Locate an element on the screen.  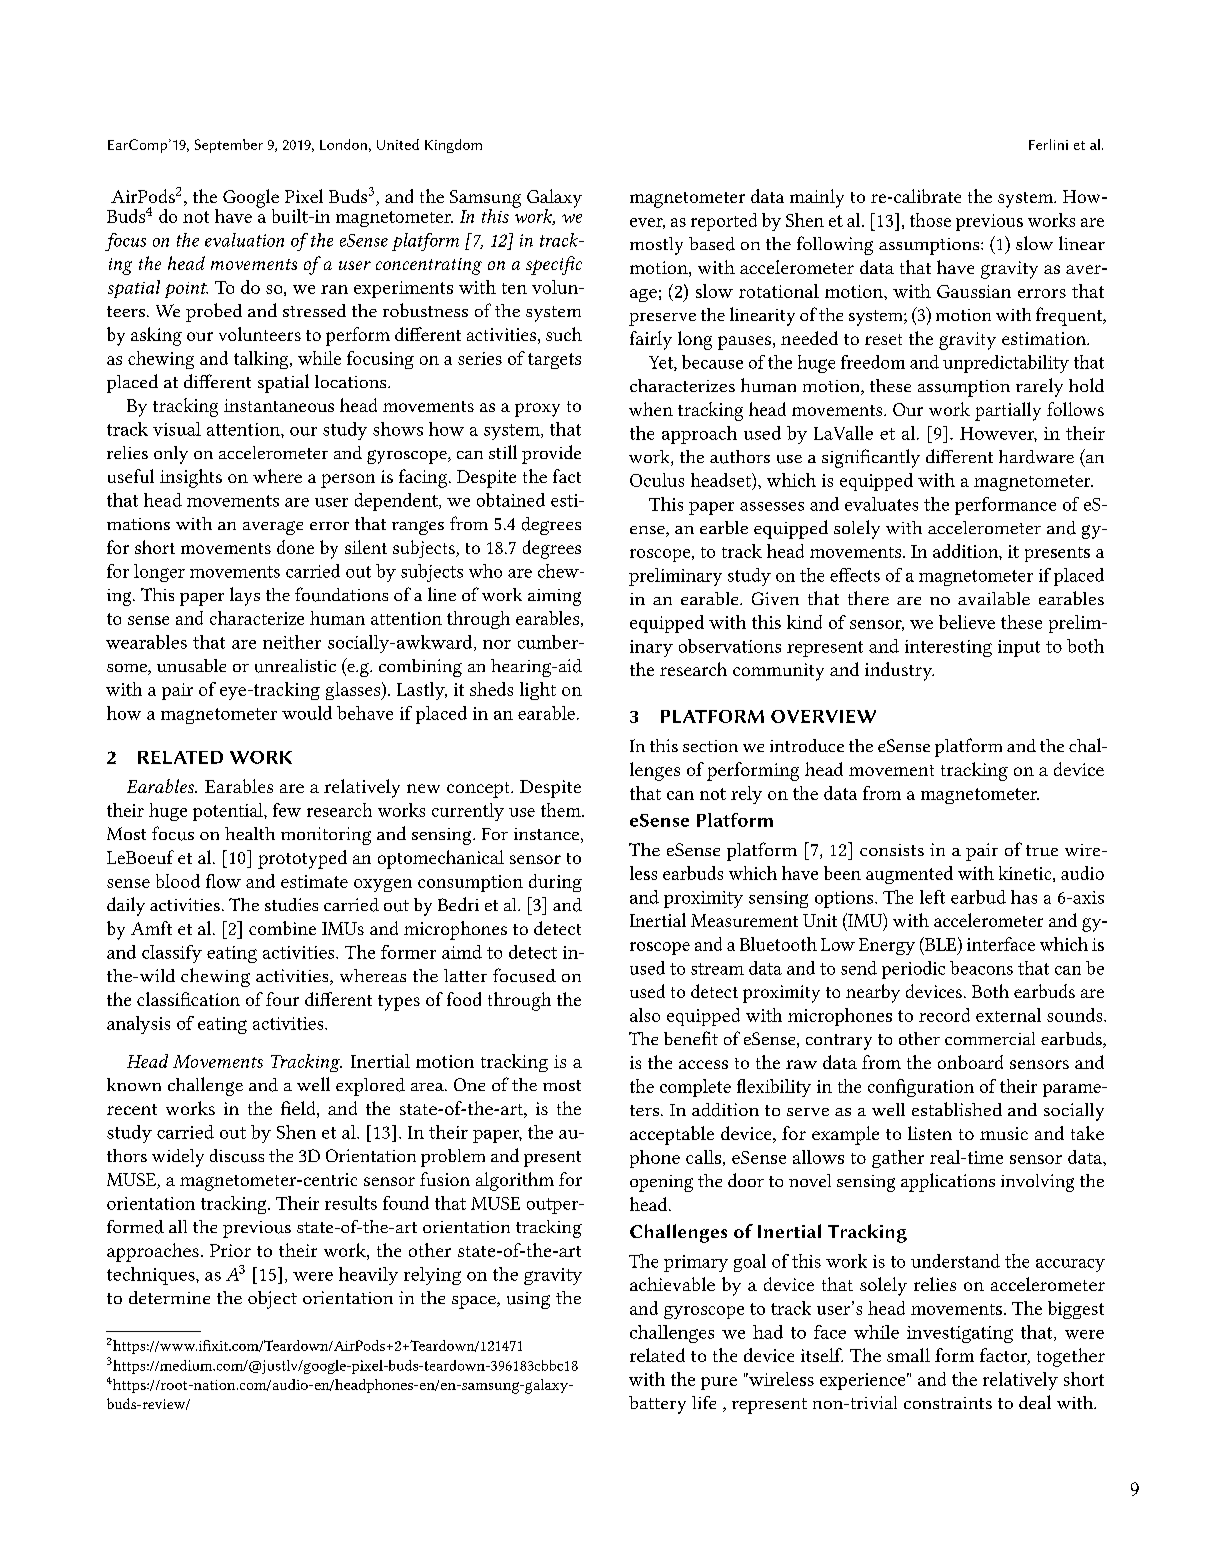
periodic is located at coordinates (913, 970).
